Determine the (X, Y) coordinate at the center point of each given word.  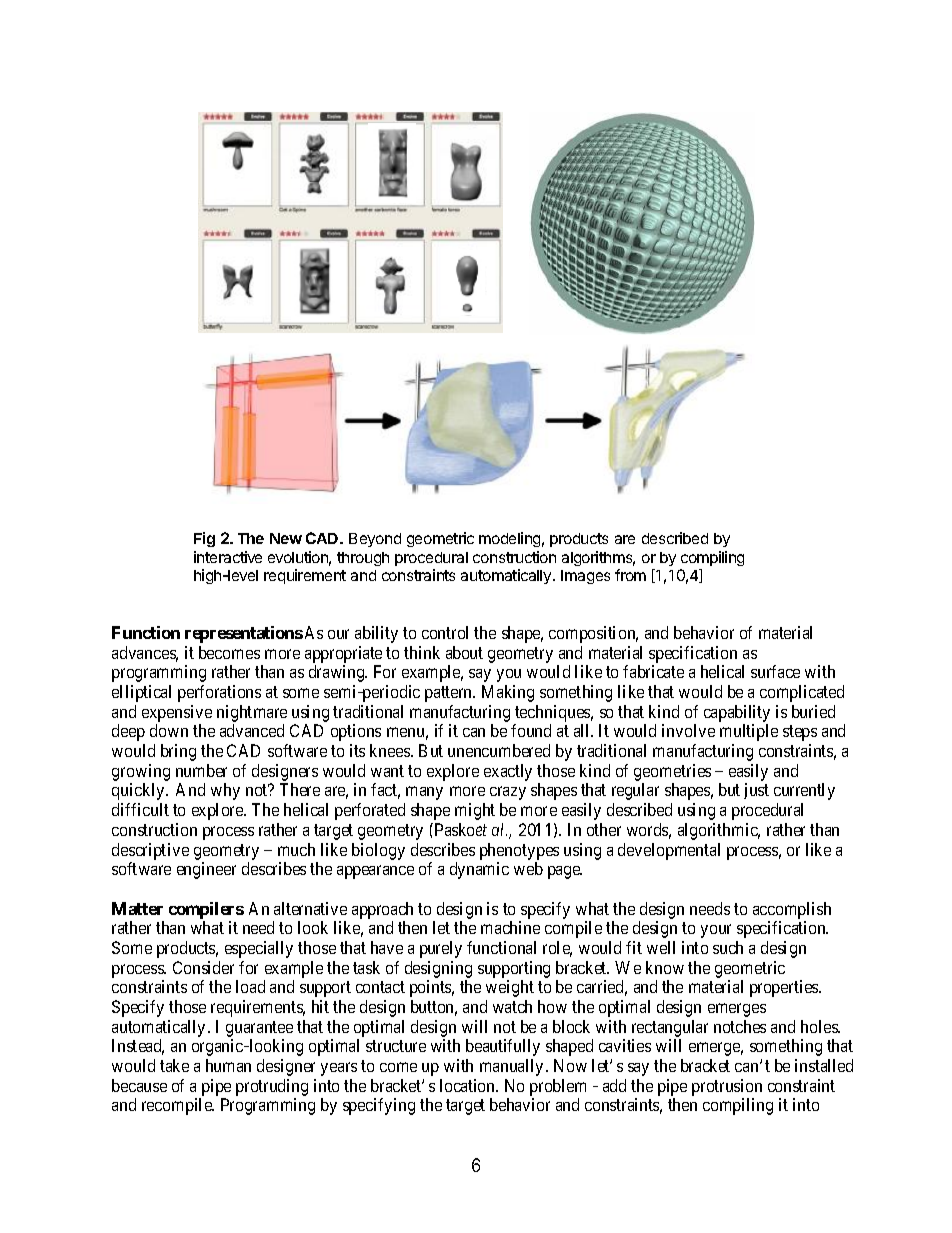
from (630, 575)
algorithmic (719, 831)
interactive (228, 557)
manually (511, 1067)
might (475, 811)
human (228, 1065)
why (225, 791)
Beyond (375, 540)
